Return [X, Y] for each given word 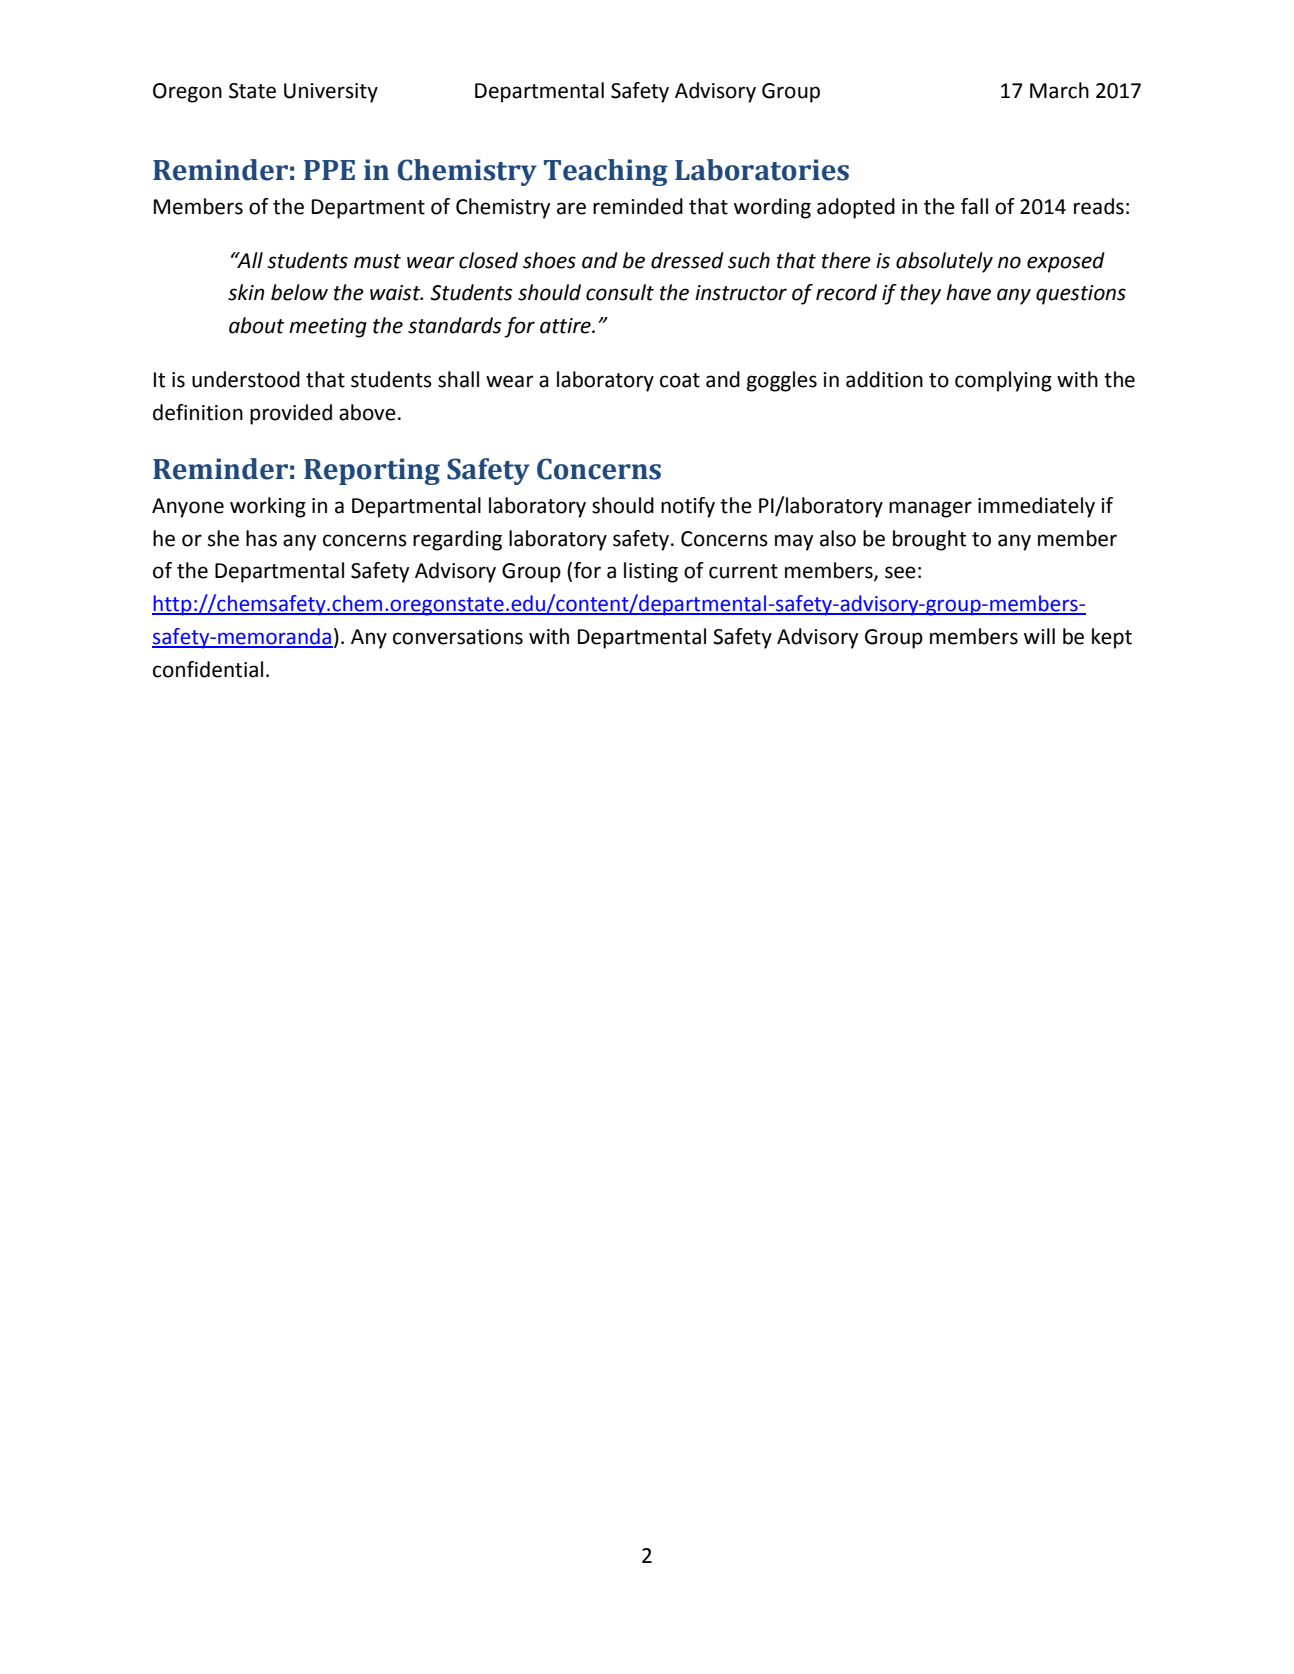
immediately [1036, 507]
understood [246, 379]
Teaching [606, 172]
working [268, 507]
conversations [458, 637]
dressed [687, 260]
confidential [208, 669]
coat [680, 380]
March [1059, 90]
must [377, 261]
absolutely [944, 262]
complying [1003, 381]
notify [688, 507]
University [331, 93]
